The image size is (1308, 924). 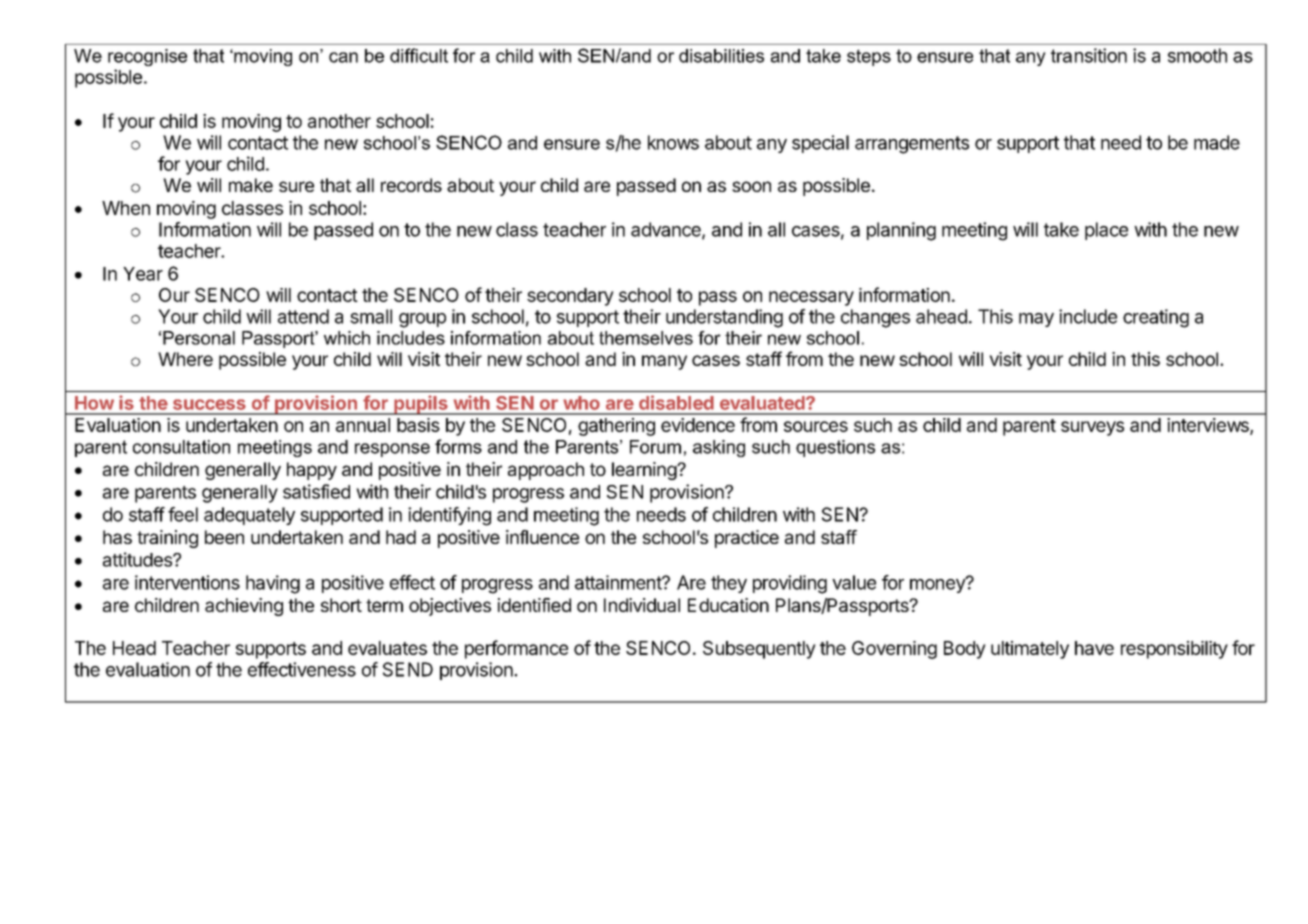 I want to click on Where, so click(x=185, y=359).
